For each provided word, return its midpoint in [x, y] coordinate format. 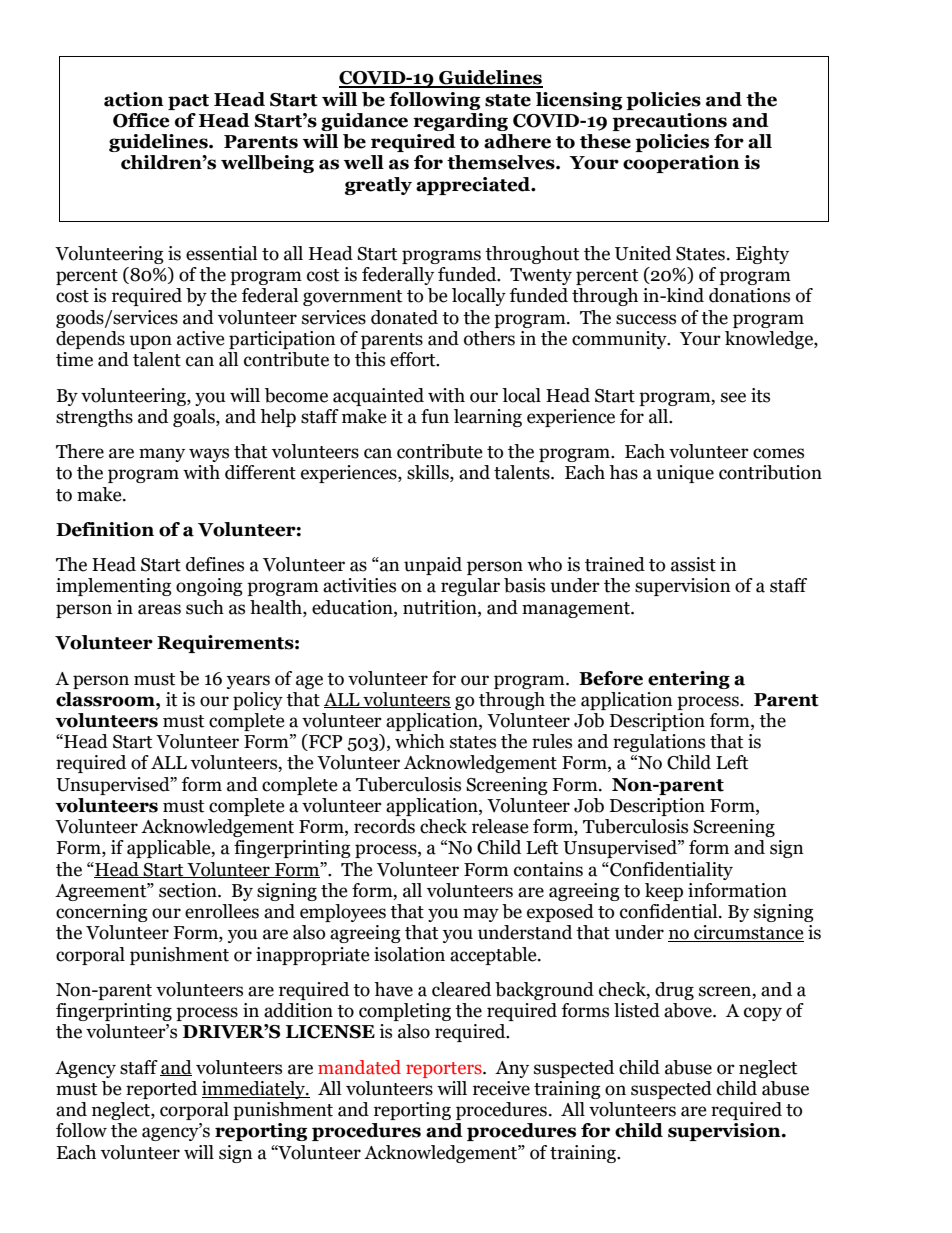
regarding [460, 122]
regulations [659, 743]
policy [258, 701]
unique [685, 474]
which [420, 741]
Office [141, 120]
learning [488, 418]
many [162, 455]
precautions [669, 122]
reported [161, 1090]
